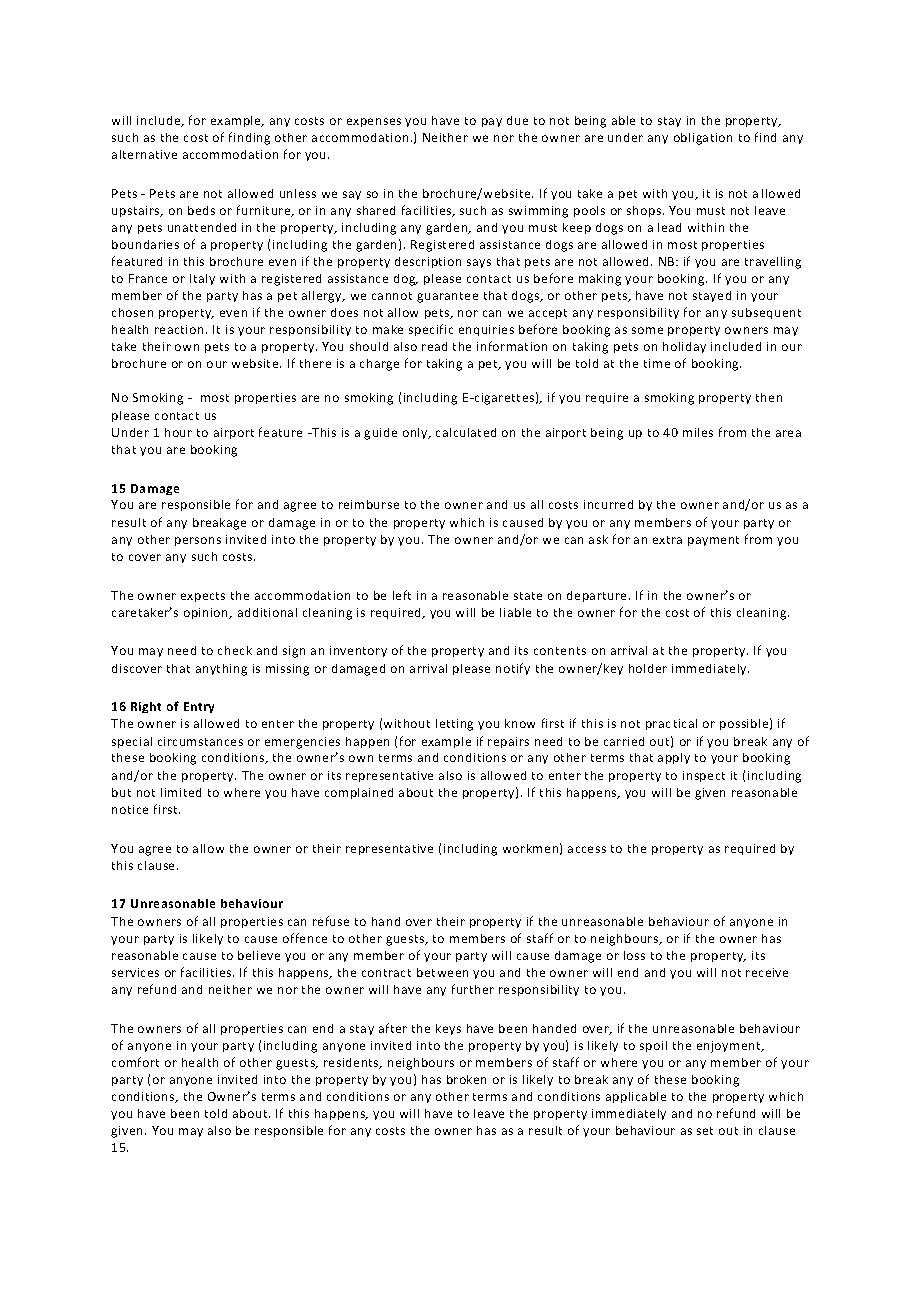 The width and height of the image is (924, 1308). What do you see at coordinates (402, 595) in the image?
I see `left` at bounding box center [402, 595].
